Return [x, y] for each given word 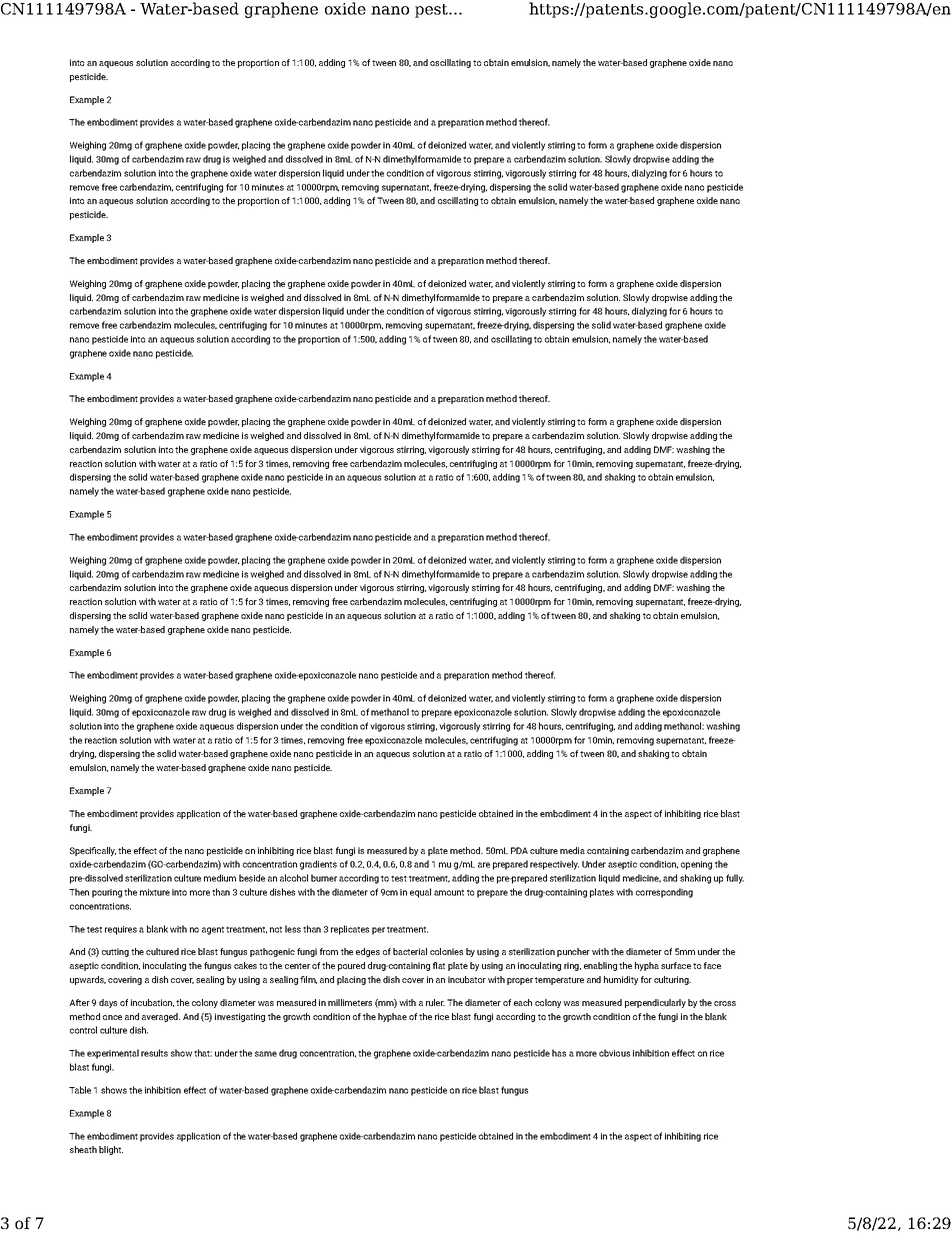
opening [696, 865]
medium [220, 878]
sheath [83, 1149]
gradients [318, 865]
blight [111, 1150]
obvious [614, 1053]
